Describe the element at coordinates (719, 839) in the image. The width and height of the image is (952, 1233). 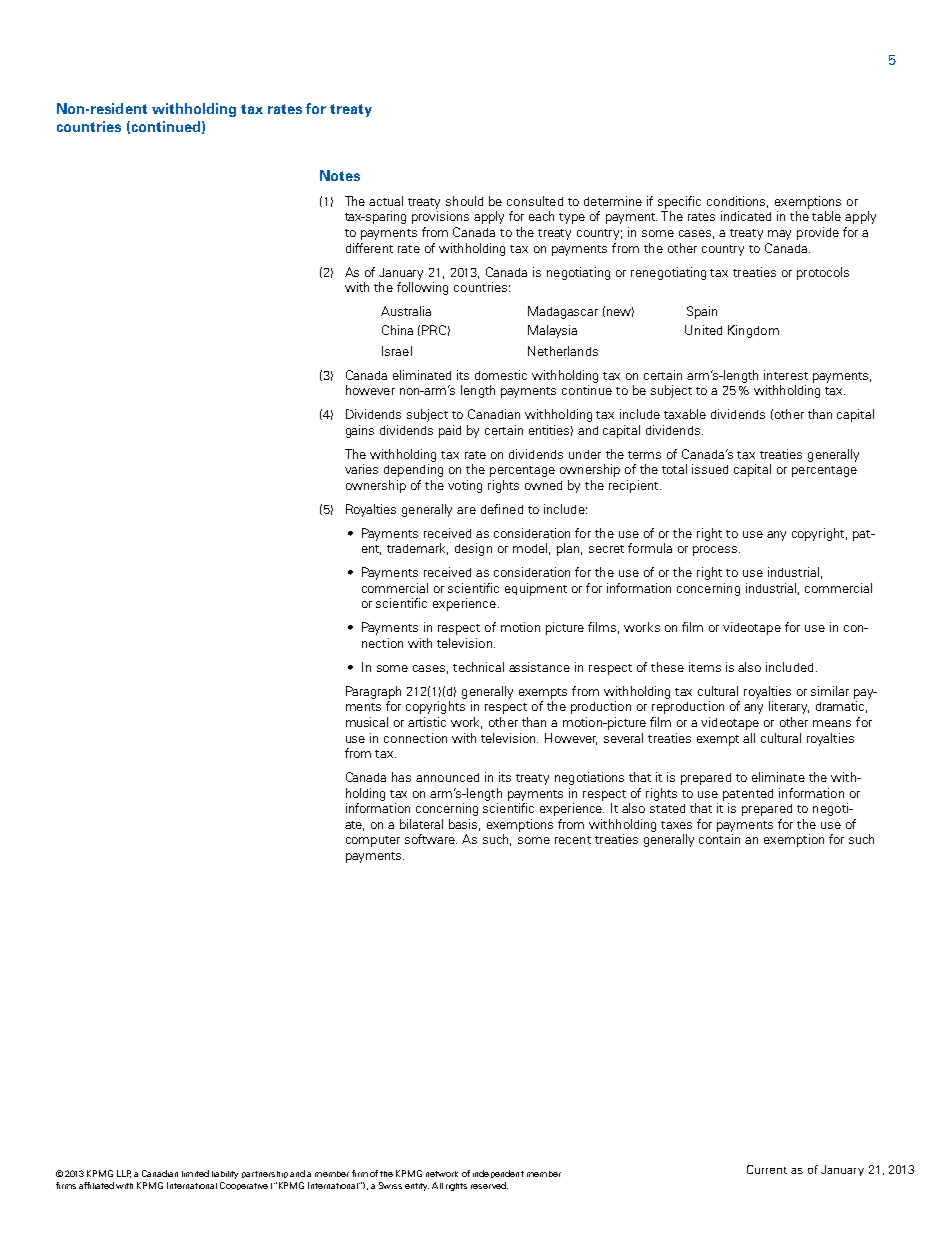
I see `contain` at that location.
